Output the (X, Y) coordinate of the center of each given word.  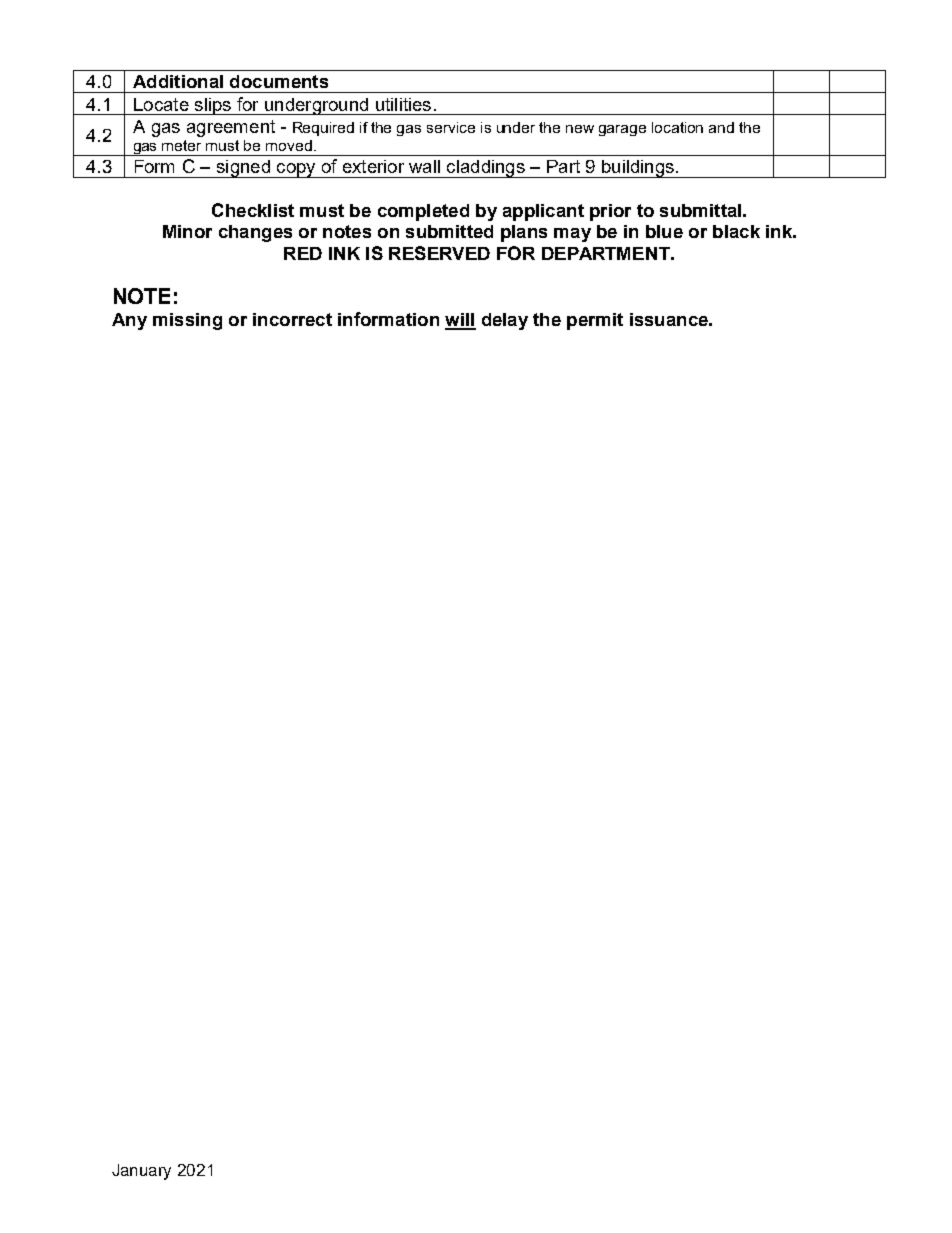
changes (255, 233)
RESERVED (439, 253)
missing (187, 321)
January (141, 1172)
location (677, 127)
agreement (231, 128)
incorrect (292, 319)
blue (664, 231)
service (451, 127)
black (736, 231)
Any (129, 321)
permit (595, 321)
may (572, 235)
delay (505, 321)
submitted (449, 231)
